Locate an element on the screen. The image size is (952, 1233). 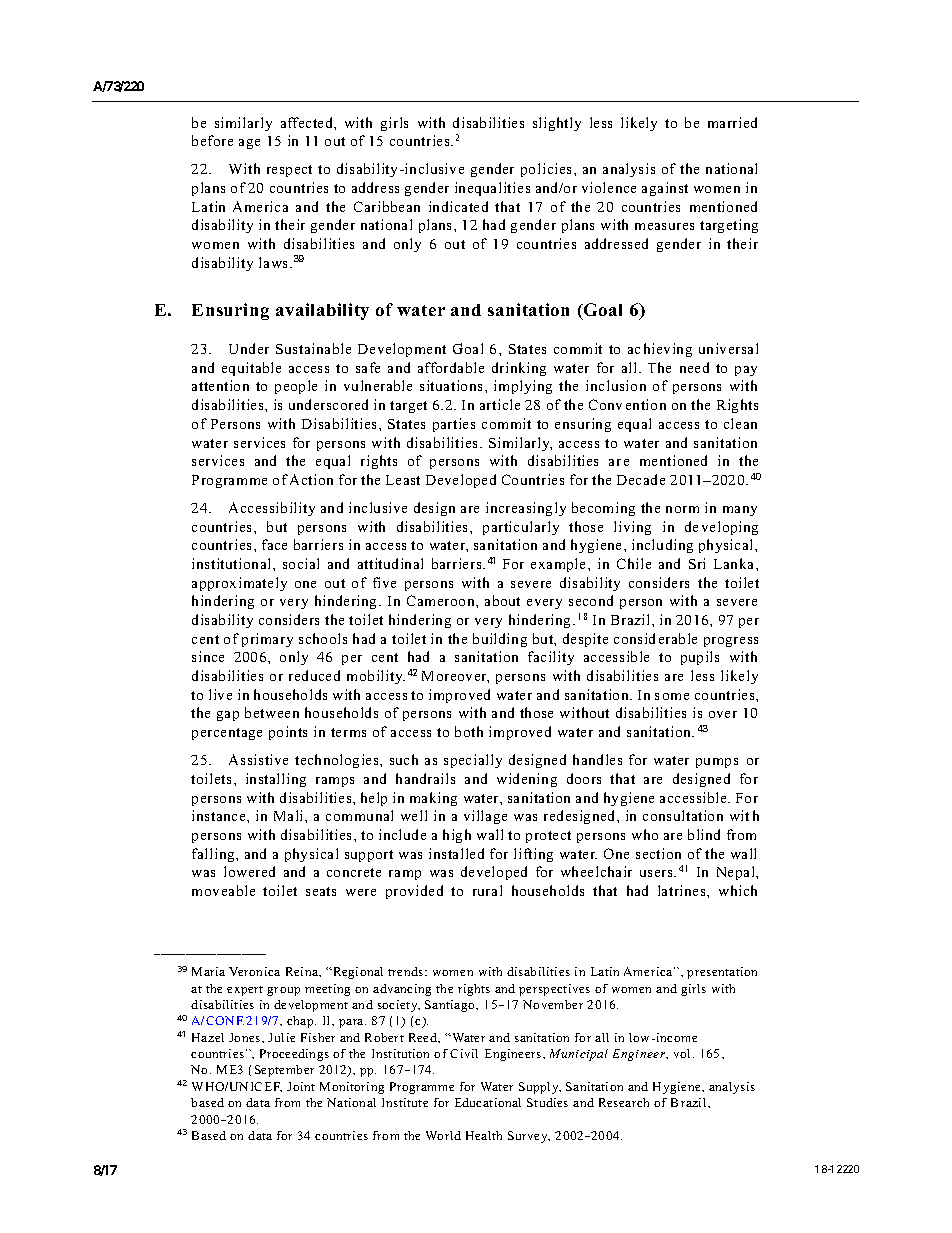
against is located at coordinates (665, 189).
